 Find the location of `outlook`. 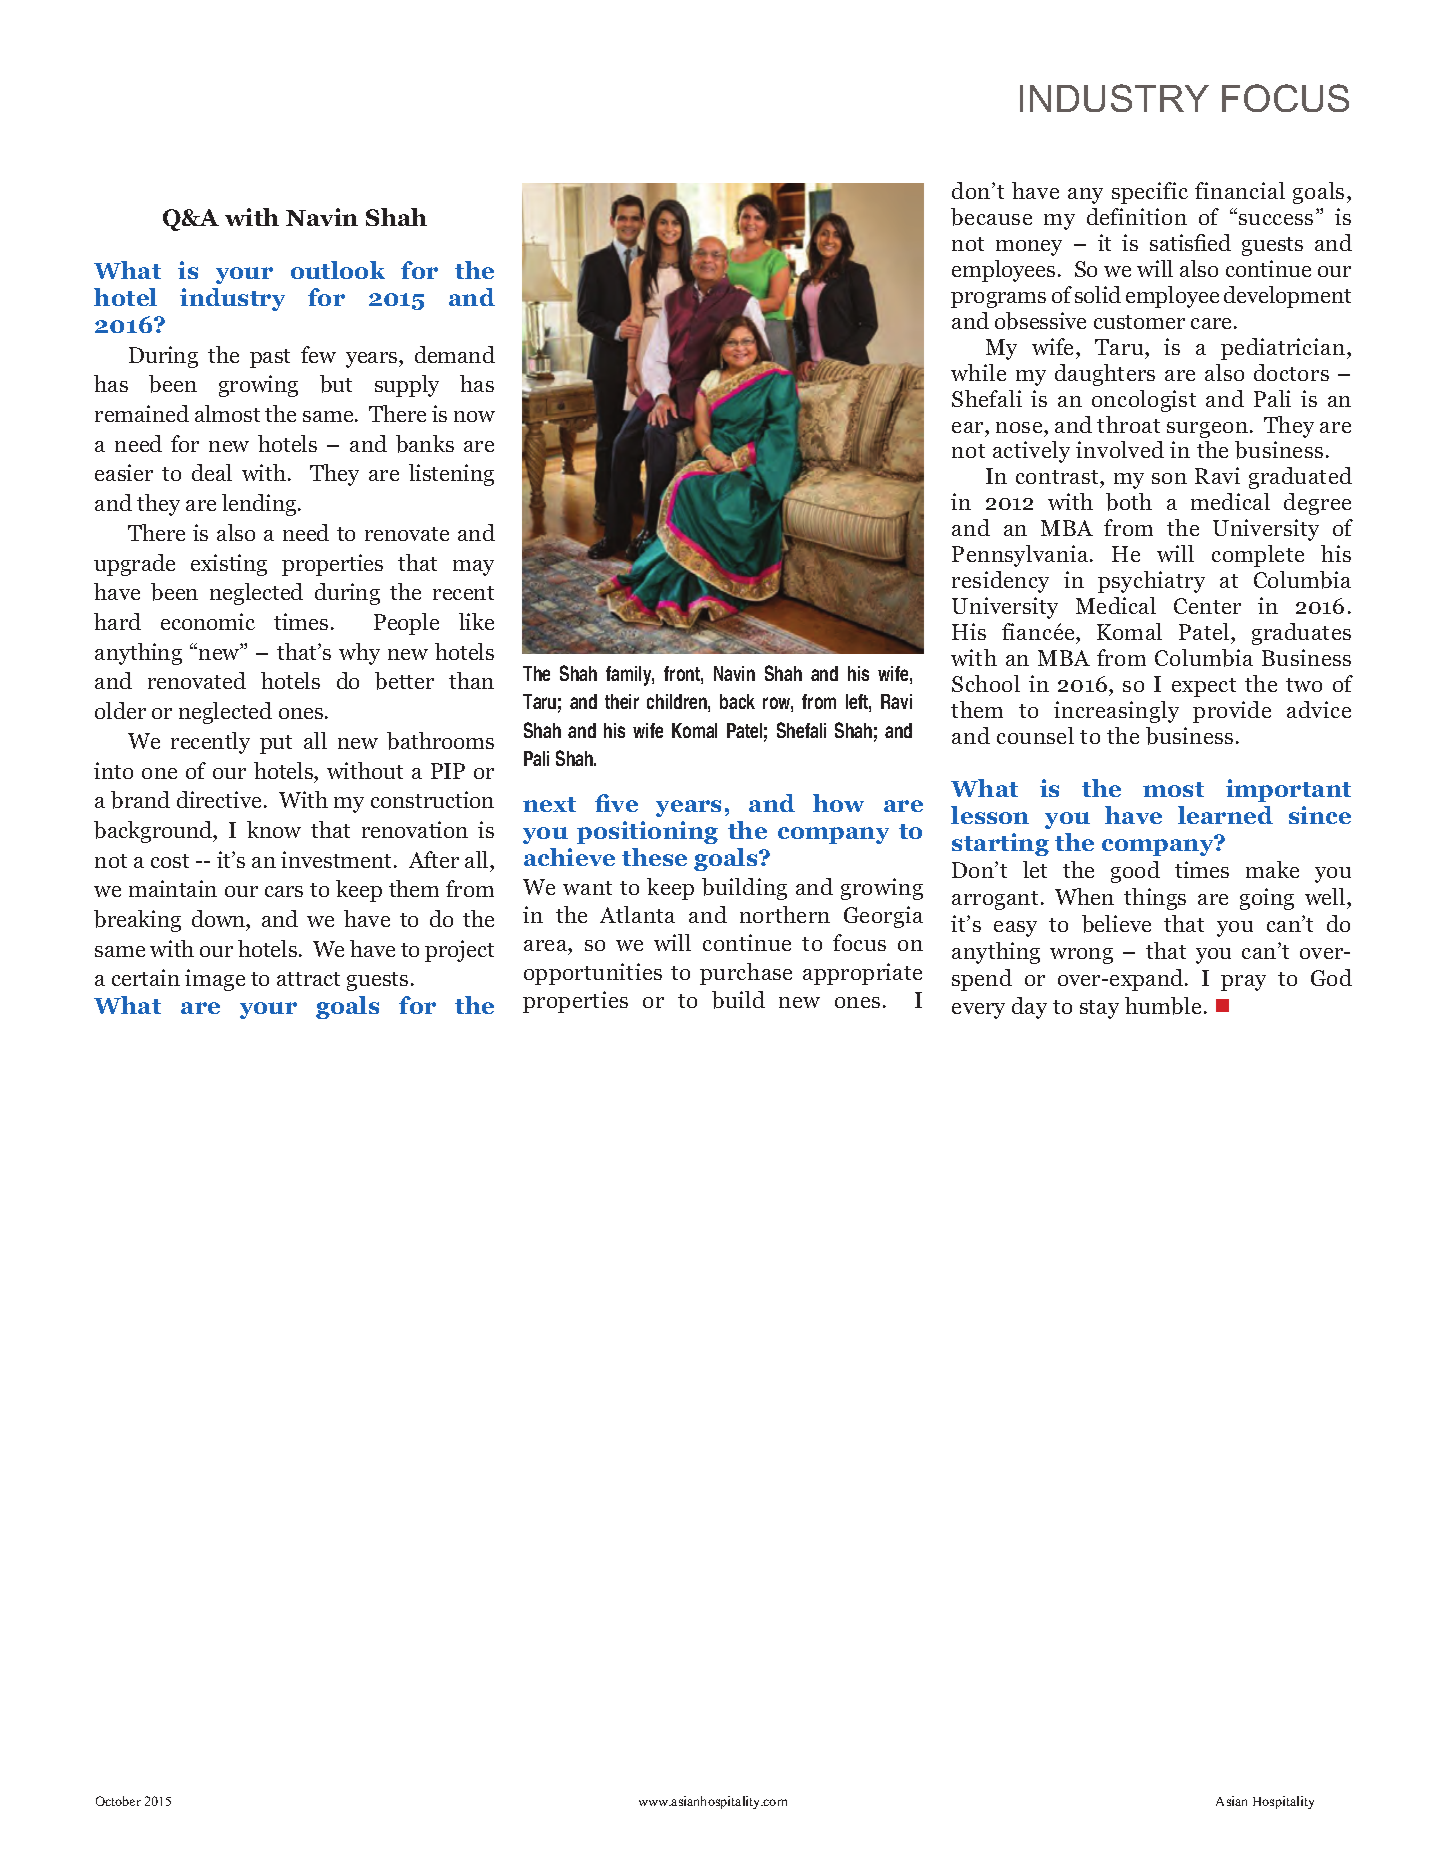

outlook is located at coordinates (338, 270).
